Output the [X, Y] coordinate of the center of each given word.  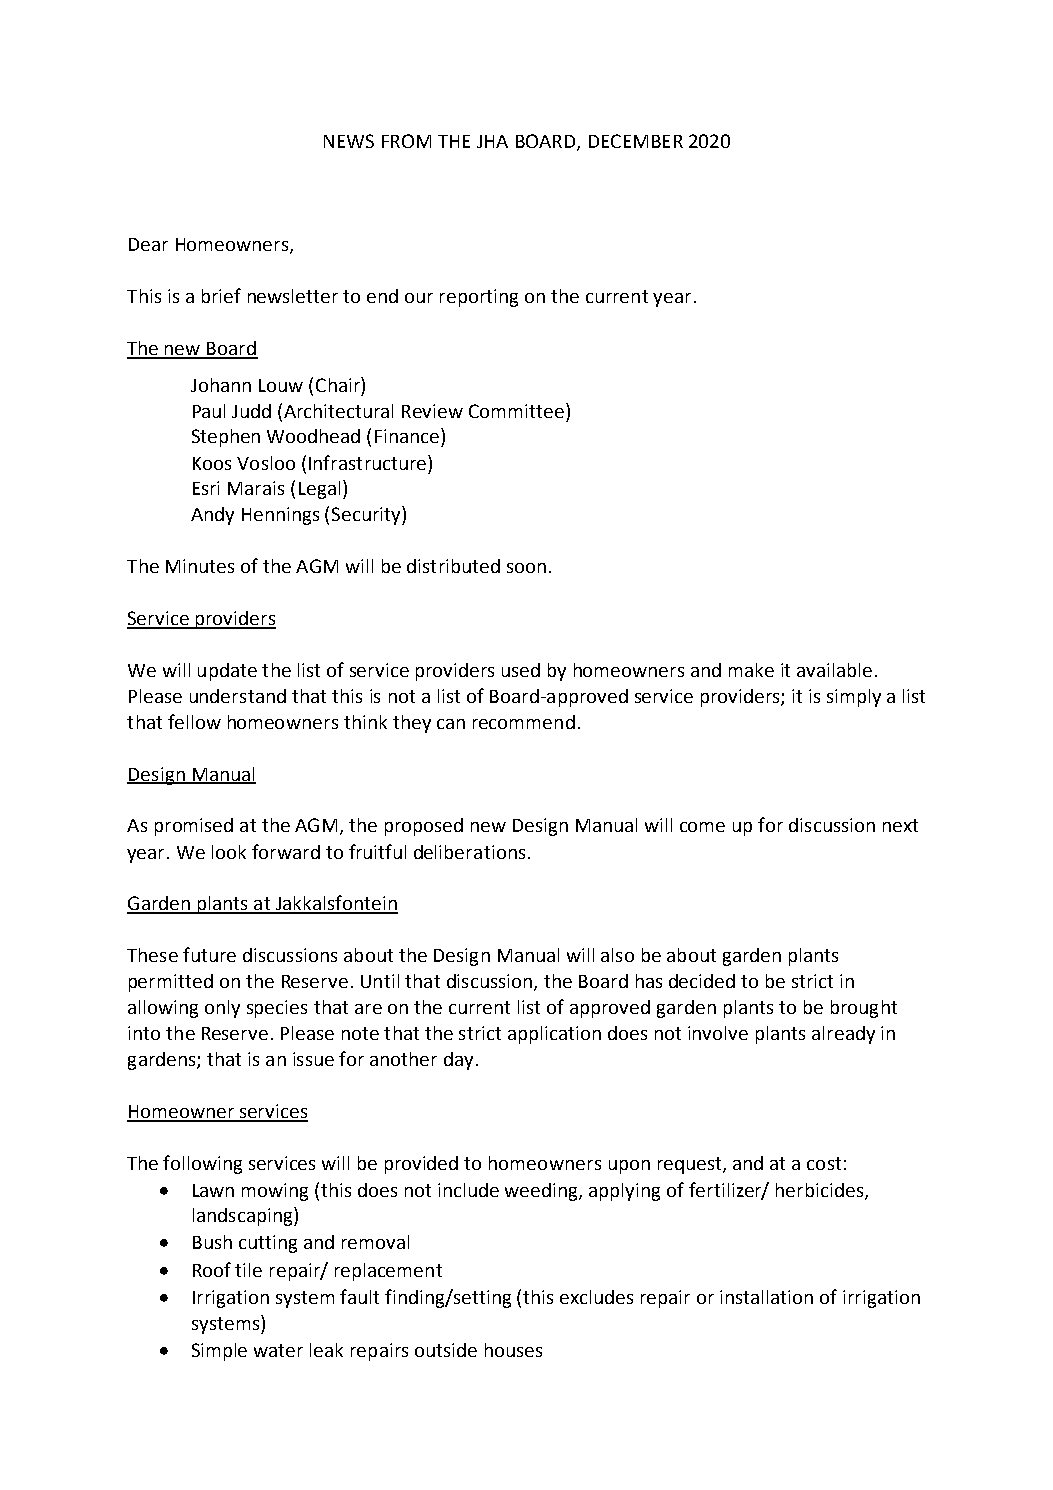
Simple [219, 1352]
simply [854, 698]
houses [513, 1350]
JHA [492, 141]
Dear [148, 244]
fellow [194, 721]
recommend [524, 722]
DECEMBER [636, 141]
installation [766, 1297]
